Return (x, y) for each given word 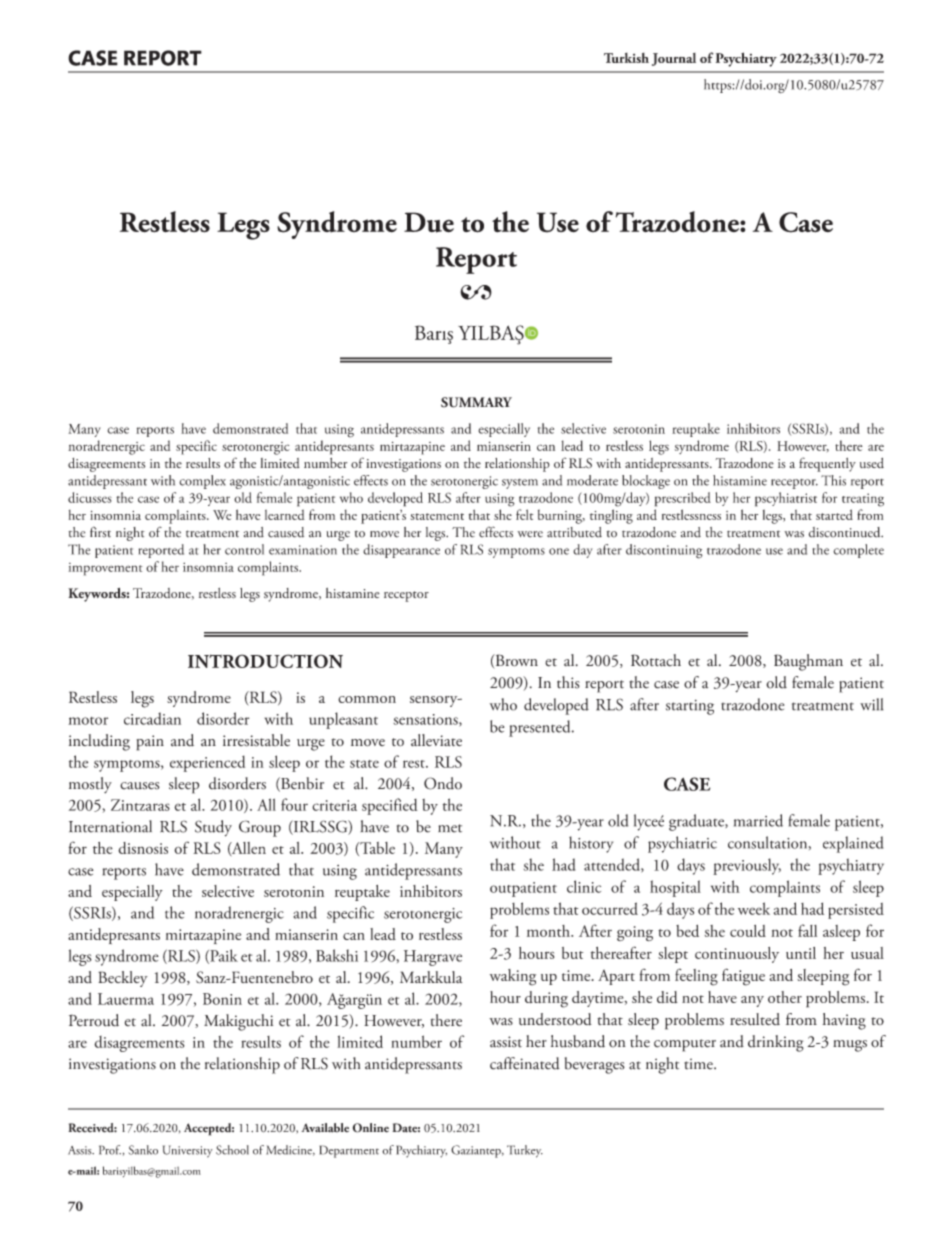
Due (429, 222)
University (188, 1151)
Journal (674, 59)
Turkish (626, 58)
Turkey (525, 1151)
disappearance (401, 551)
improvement (105, 569)
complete (858, 551)
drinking (776, 1043)
